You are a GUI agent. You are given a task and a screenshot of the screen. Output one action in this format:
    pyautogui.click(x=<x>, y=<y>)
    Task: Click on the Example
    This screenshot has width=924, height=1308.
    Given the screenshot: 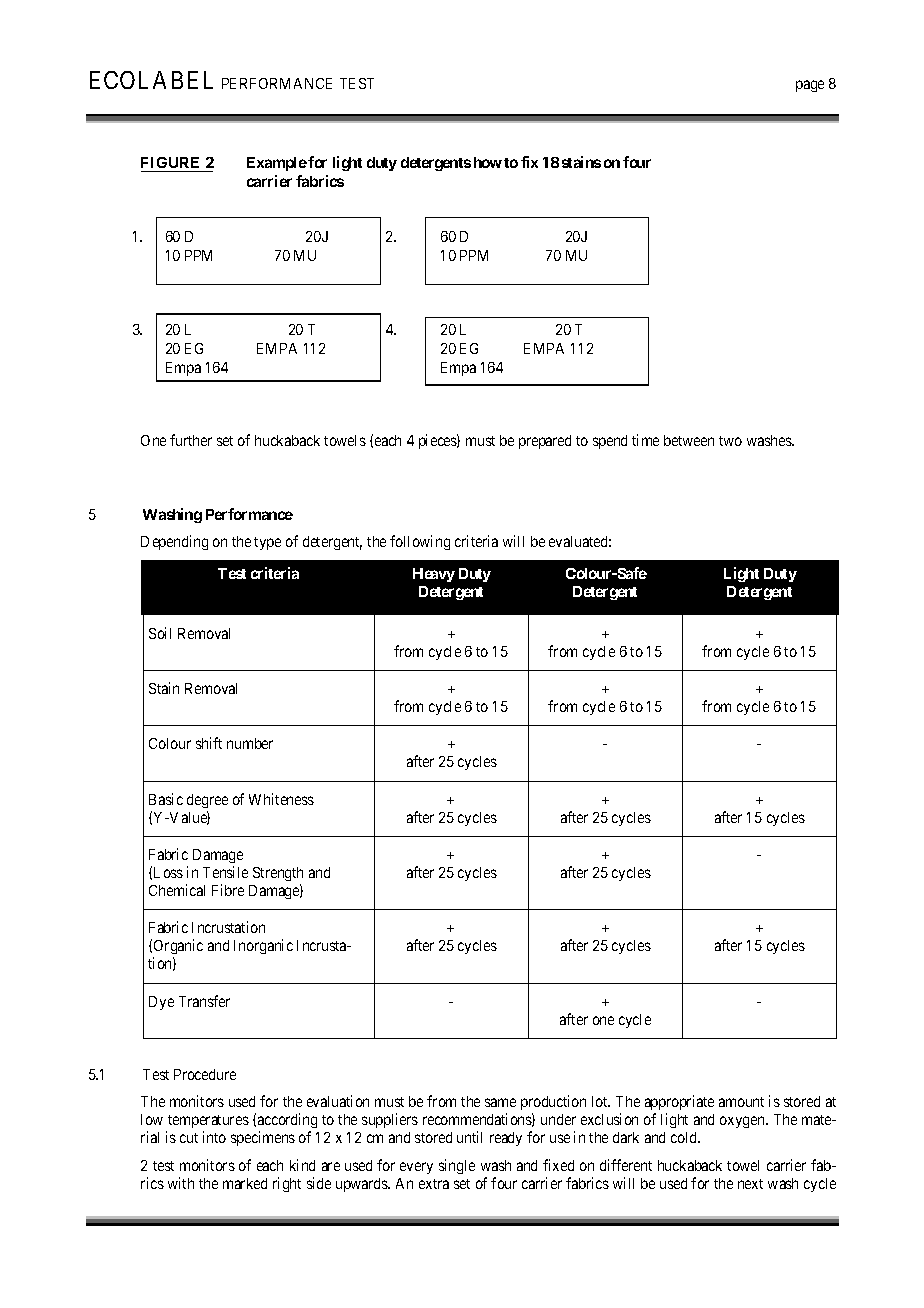 What is the action you would take?
    pyautogui.click(x=277, y=164)
